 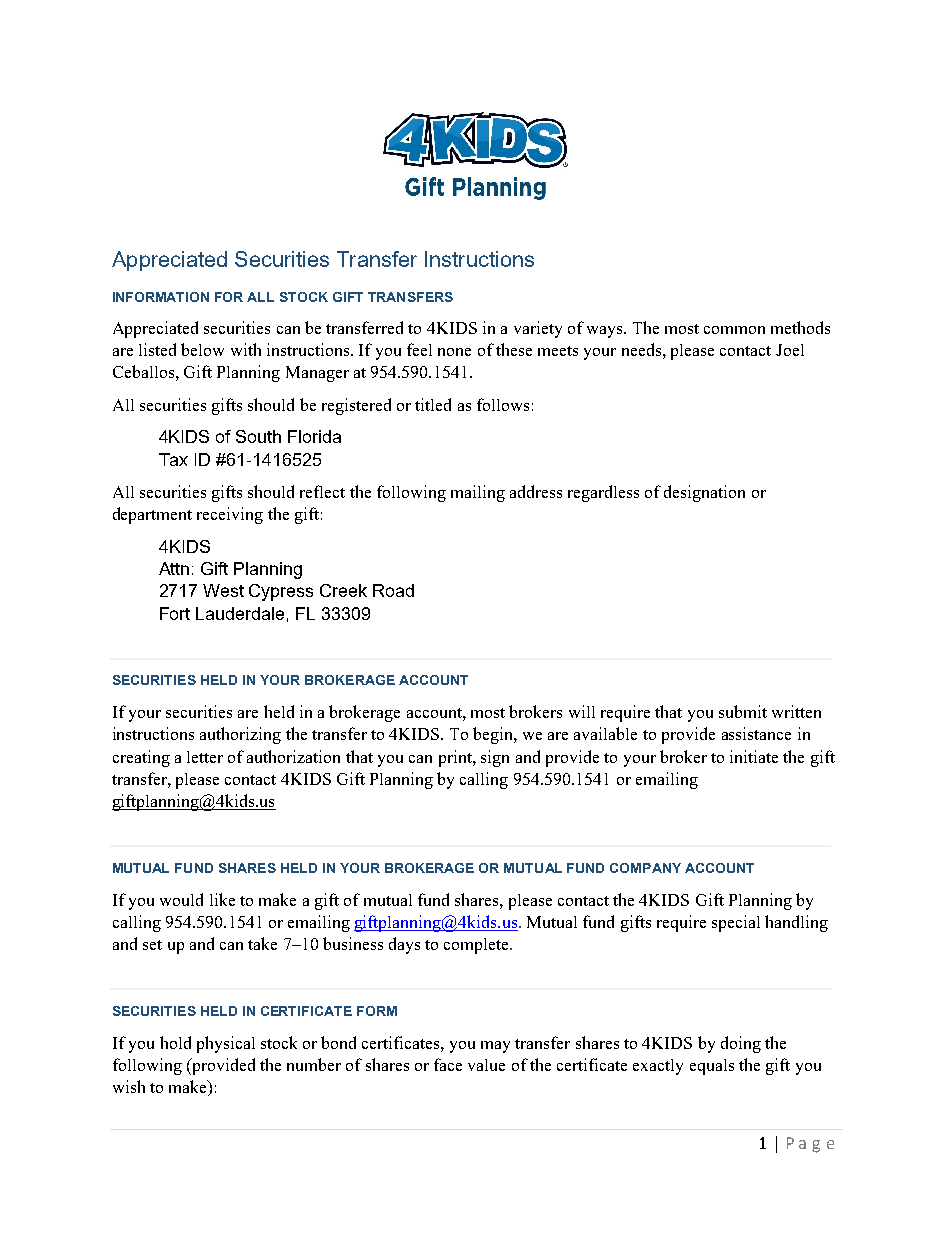 I want to click on below, so click(x=202, y=349).
